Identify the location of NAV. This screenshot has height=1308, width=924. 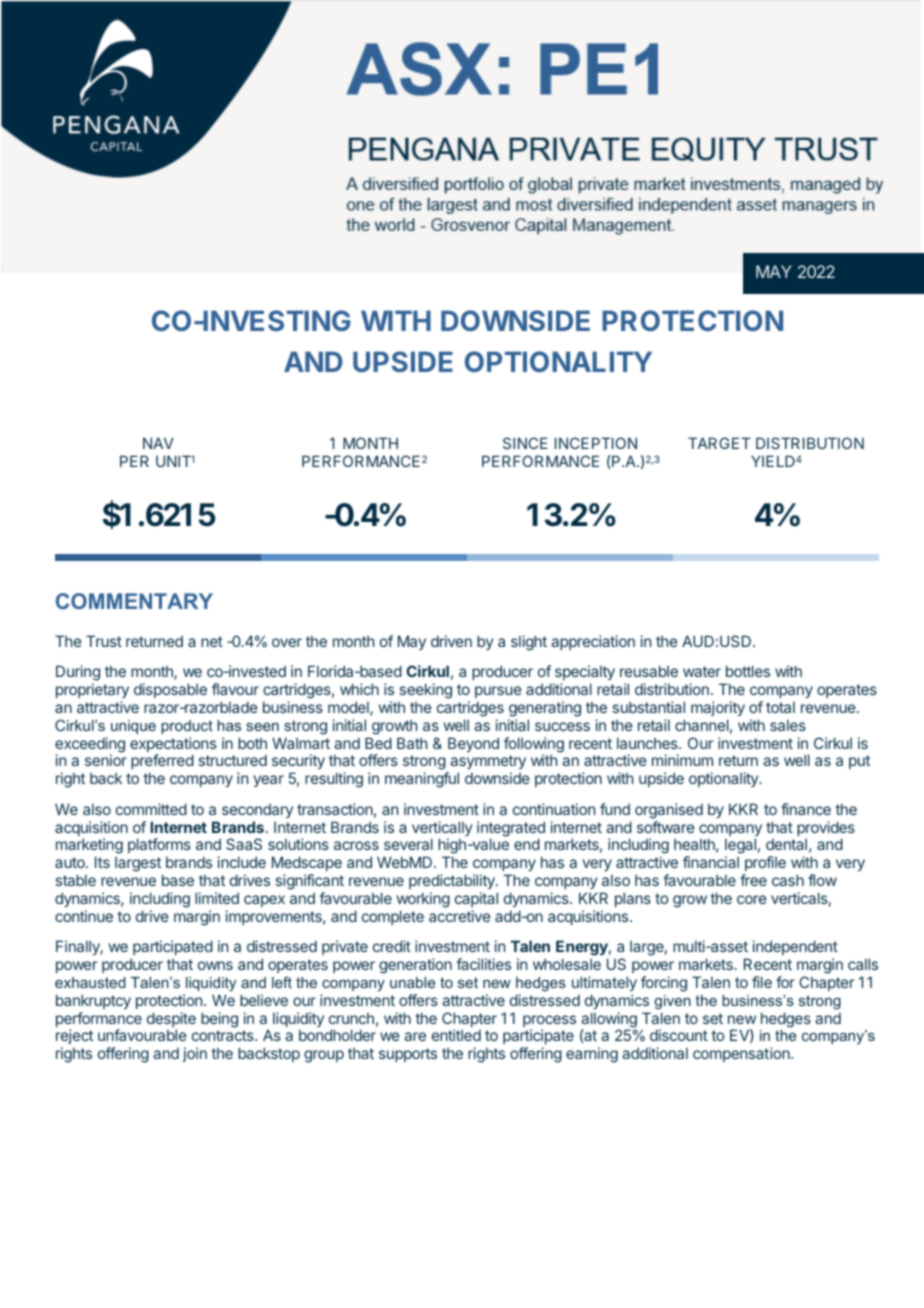
(158, 443).
